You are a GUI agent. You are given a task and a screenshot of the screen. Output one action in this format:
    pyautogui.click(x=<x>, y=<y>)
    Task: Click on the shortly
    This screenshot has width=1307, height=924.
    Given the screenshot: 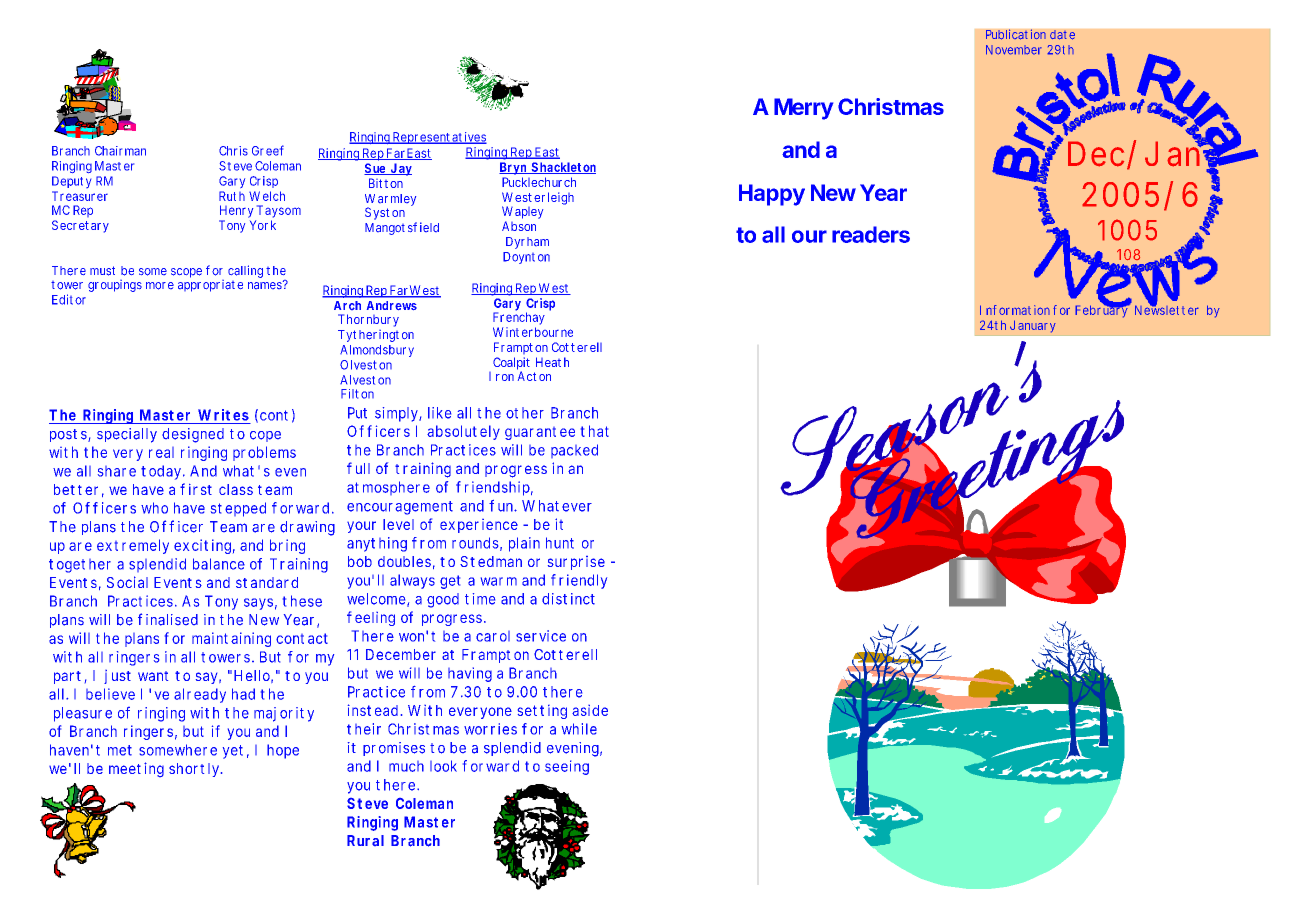 What is the action you would take?
    pyautogui.click(x=195, y=770)
